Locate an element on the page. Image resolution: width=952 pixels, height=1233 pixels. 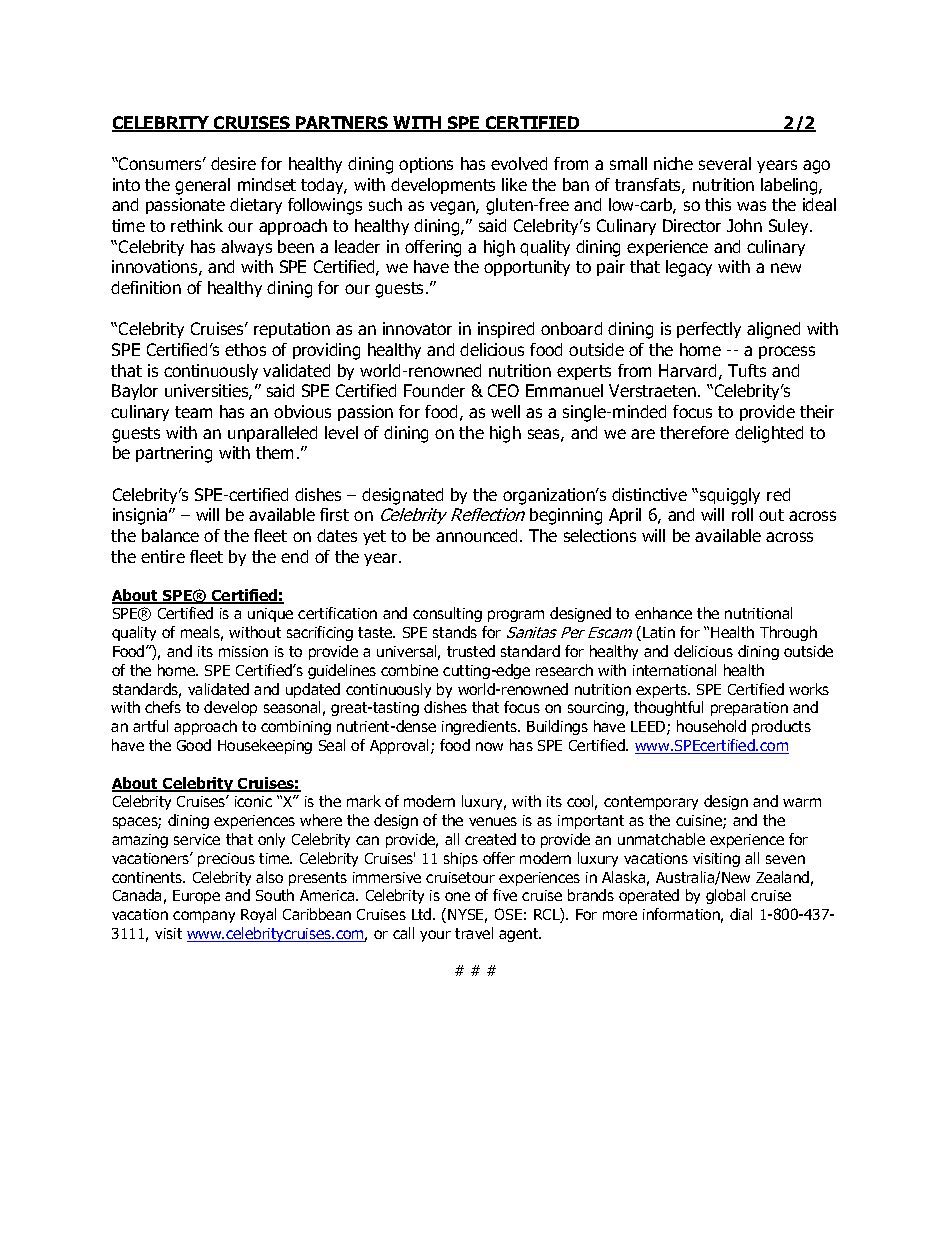
evolved is located at coordinates (519, 163).
